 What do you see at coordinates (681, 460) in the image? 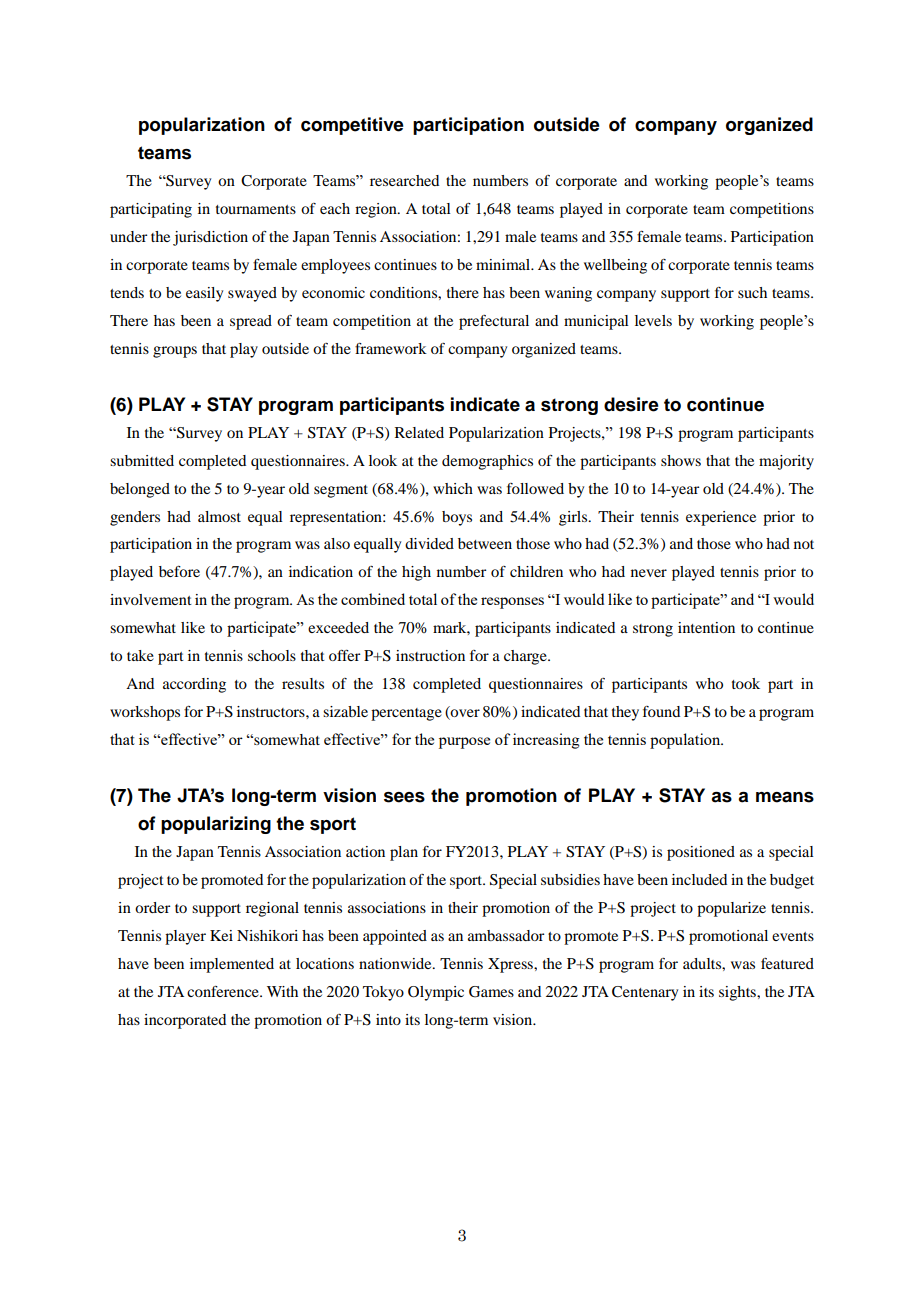
I see `shows` at bounding box center [681, 460].
